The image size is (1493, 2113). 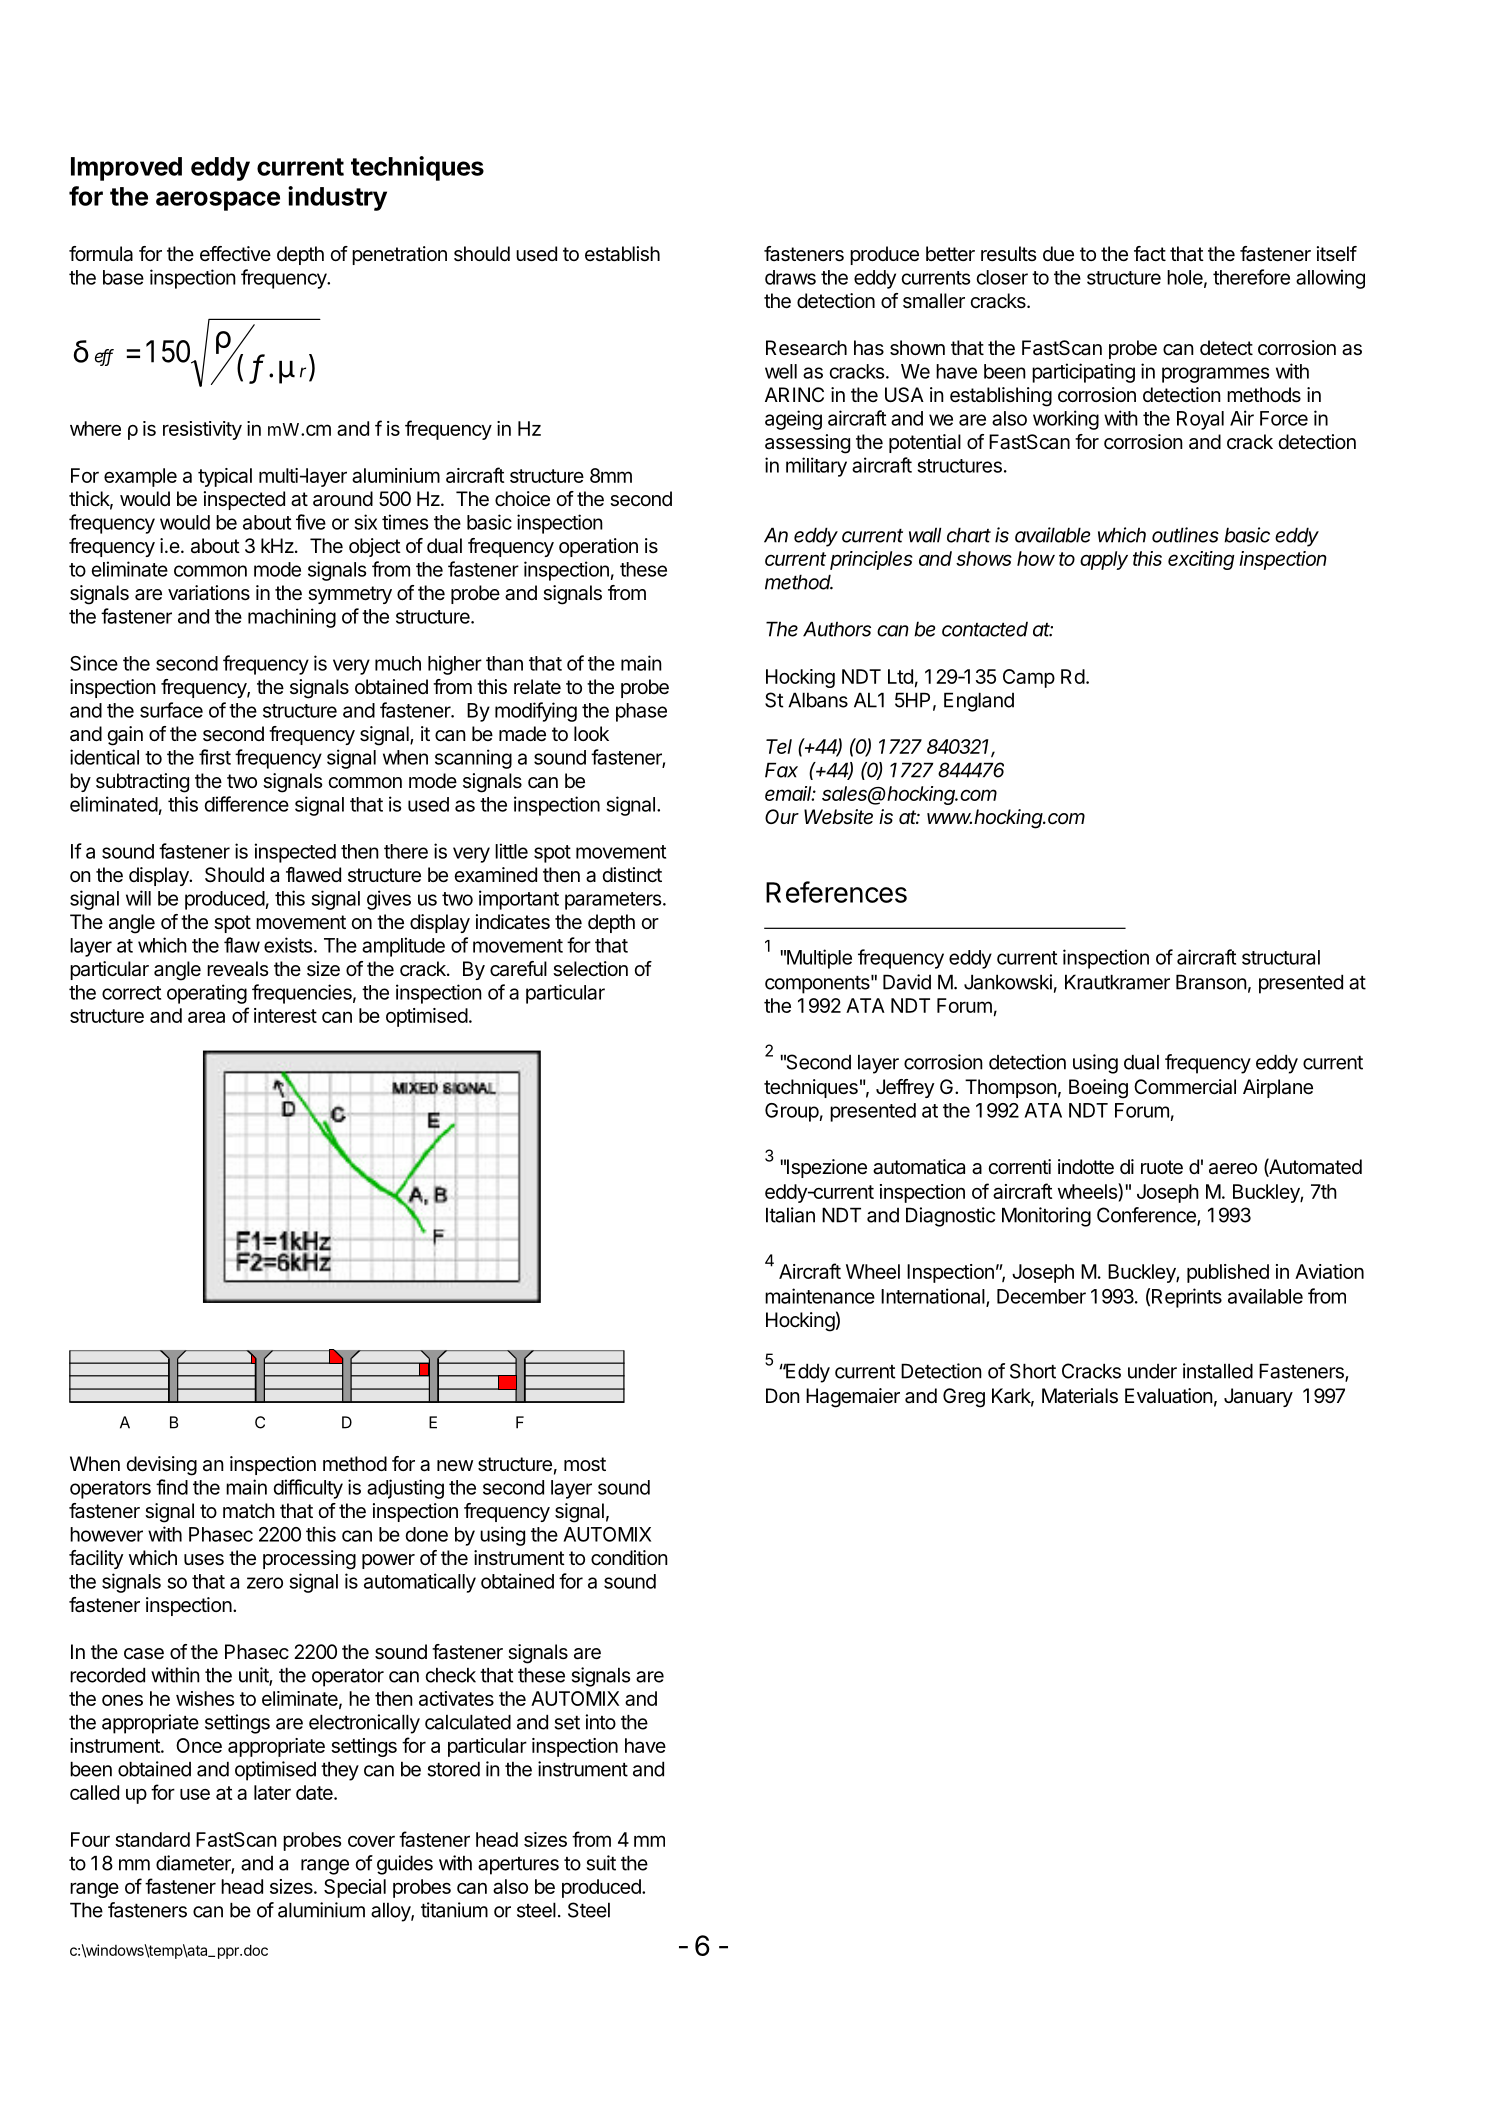 I want to click on Fax, so click(x=781, y=770).
